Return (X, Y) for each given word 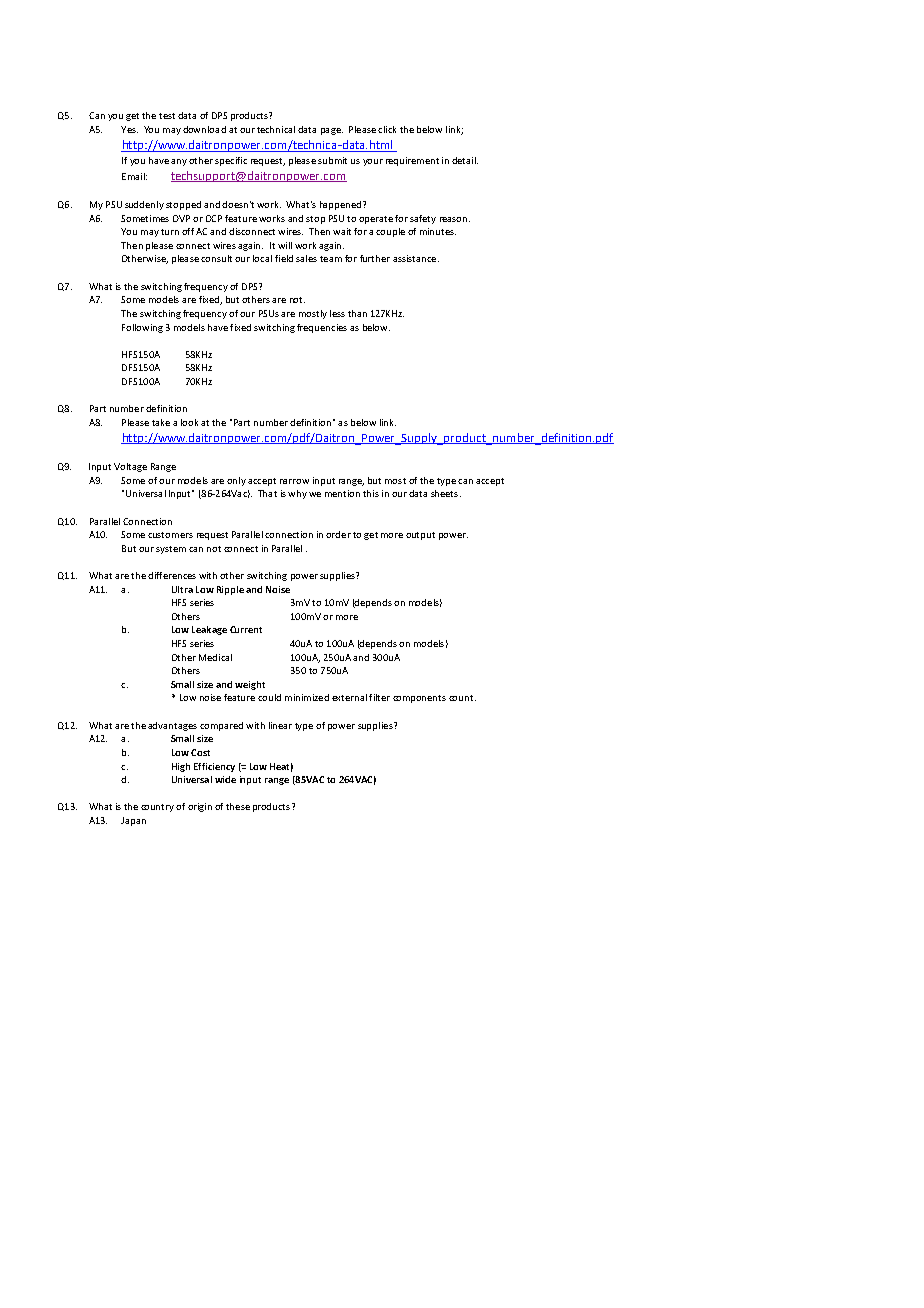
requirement (412, 161)
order (338, 534)
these (238, 806)
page (332, 131)
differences (172, 575)
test (167, 116)
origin (200, 807)
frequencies (322, 328)
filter (379, 697)
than (357, 313)
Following (142, 328)
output (420, 536)
